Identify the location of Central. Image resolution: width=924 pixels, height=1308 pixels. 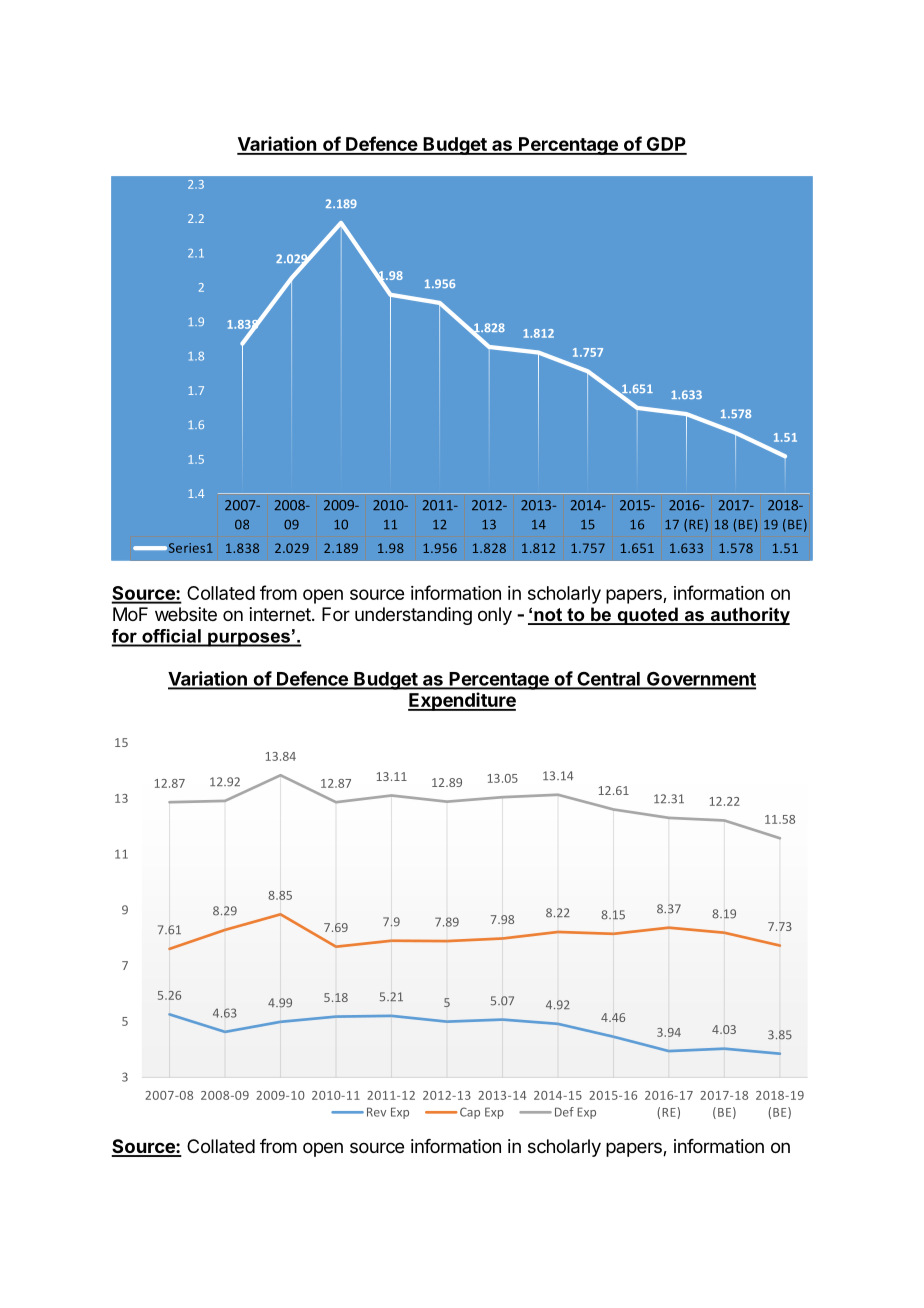
(608, 680).
